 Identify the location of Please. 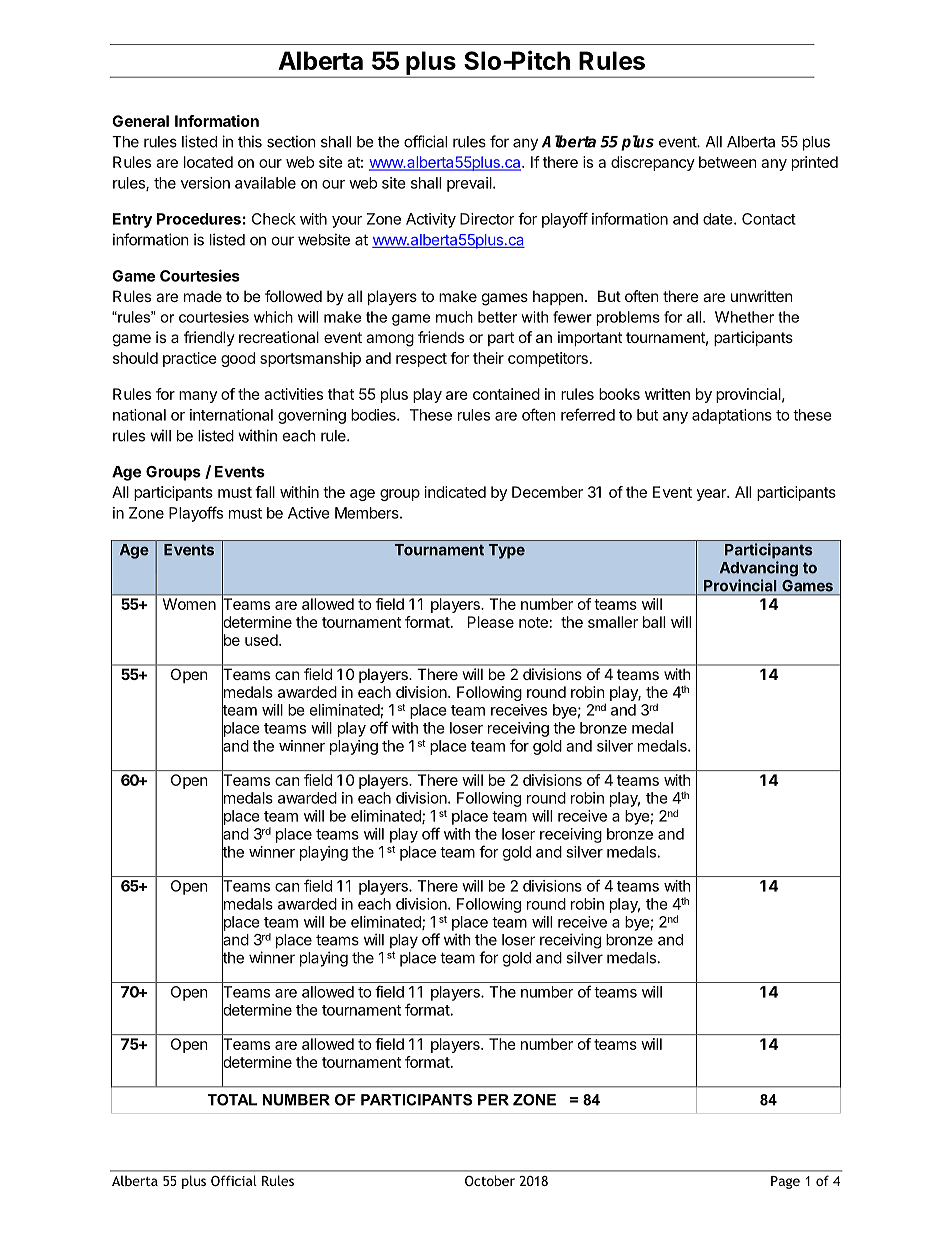
(491, 622).
